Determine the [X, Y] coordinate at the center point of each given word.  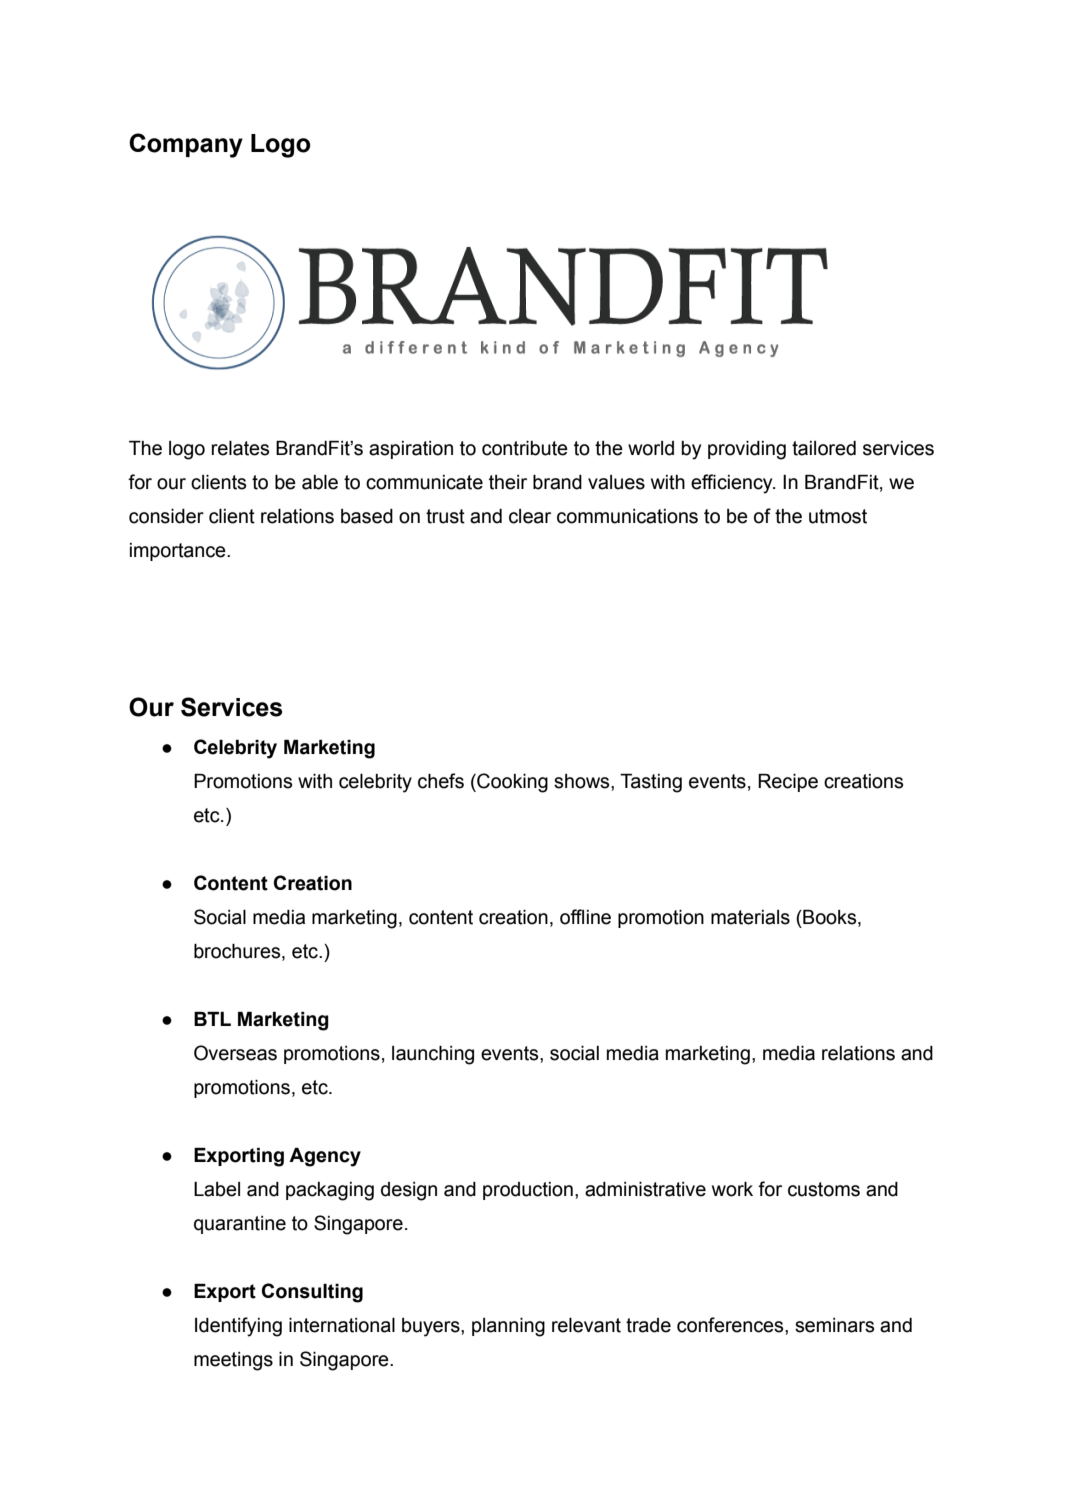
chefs [441, 781]
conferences [731, 1325]
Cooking [511, 783]
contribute [525, 448]
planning [508, 1327]
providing [747, 450]
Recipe [788, 783]
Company [186, 145]
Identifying [238, 1327]
